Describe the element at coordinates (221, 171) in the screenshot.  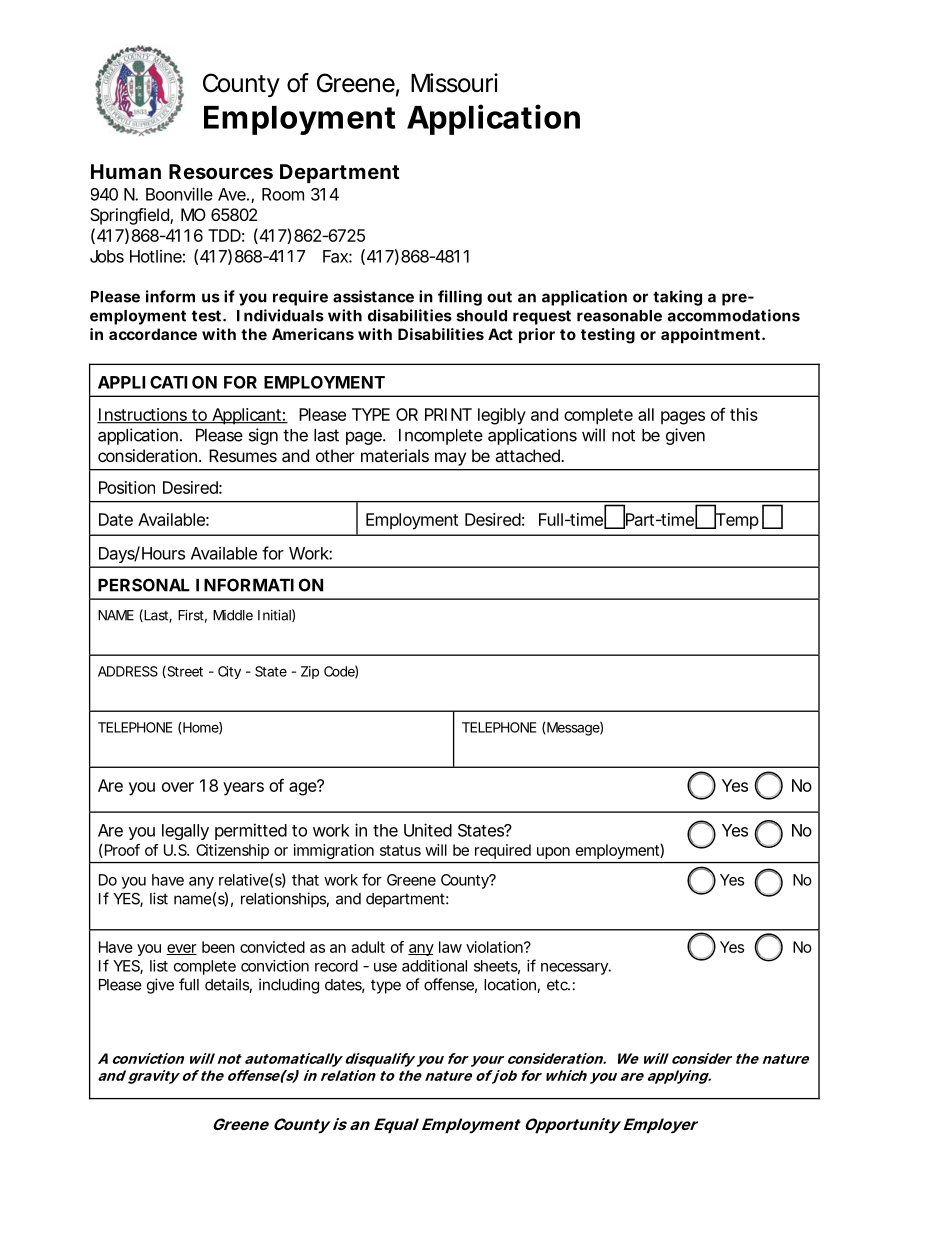
I see `Resources` at that location.
